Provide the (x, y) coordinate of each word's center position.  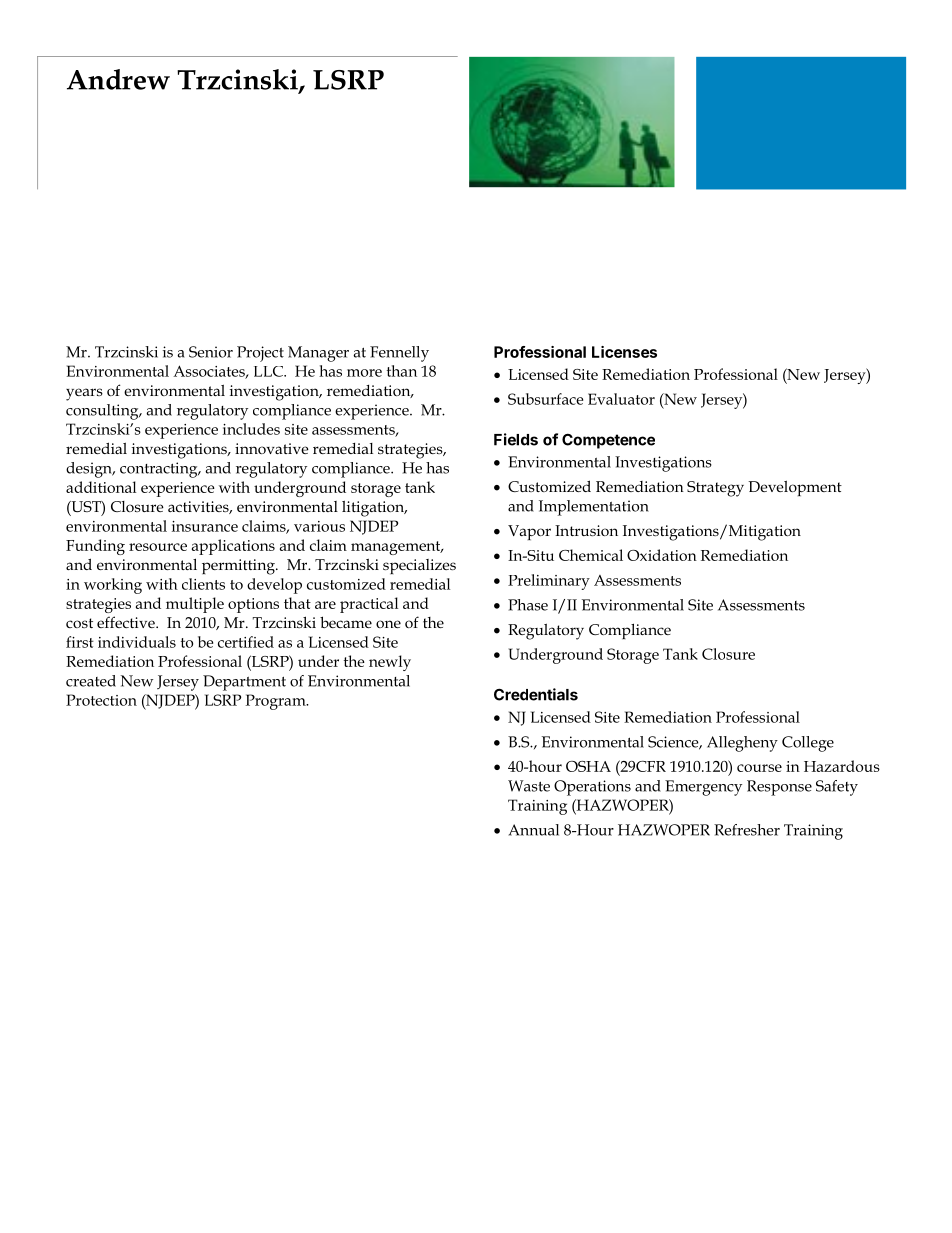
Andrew (118, 79)
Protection (101, 700)
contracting (160, 470)
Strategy (715, 489)
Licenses (624, 352)
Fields (516, 439)
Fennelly (399, 354)
